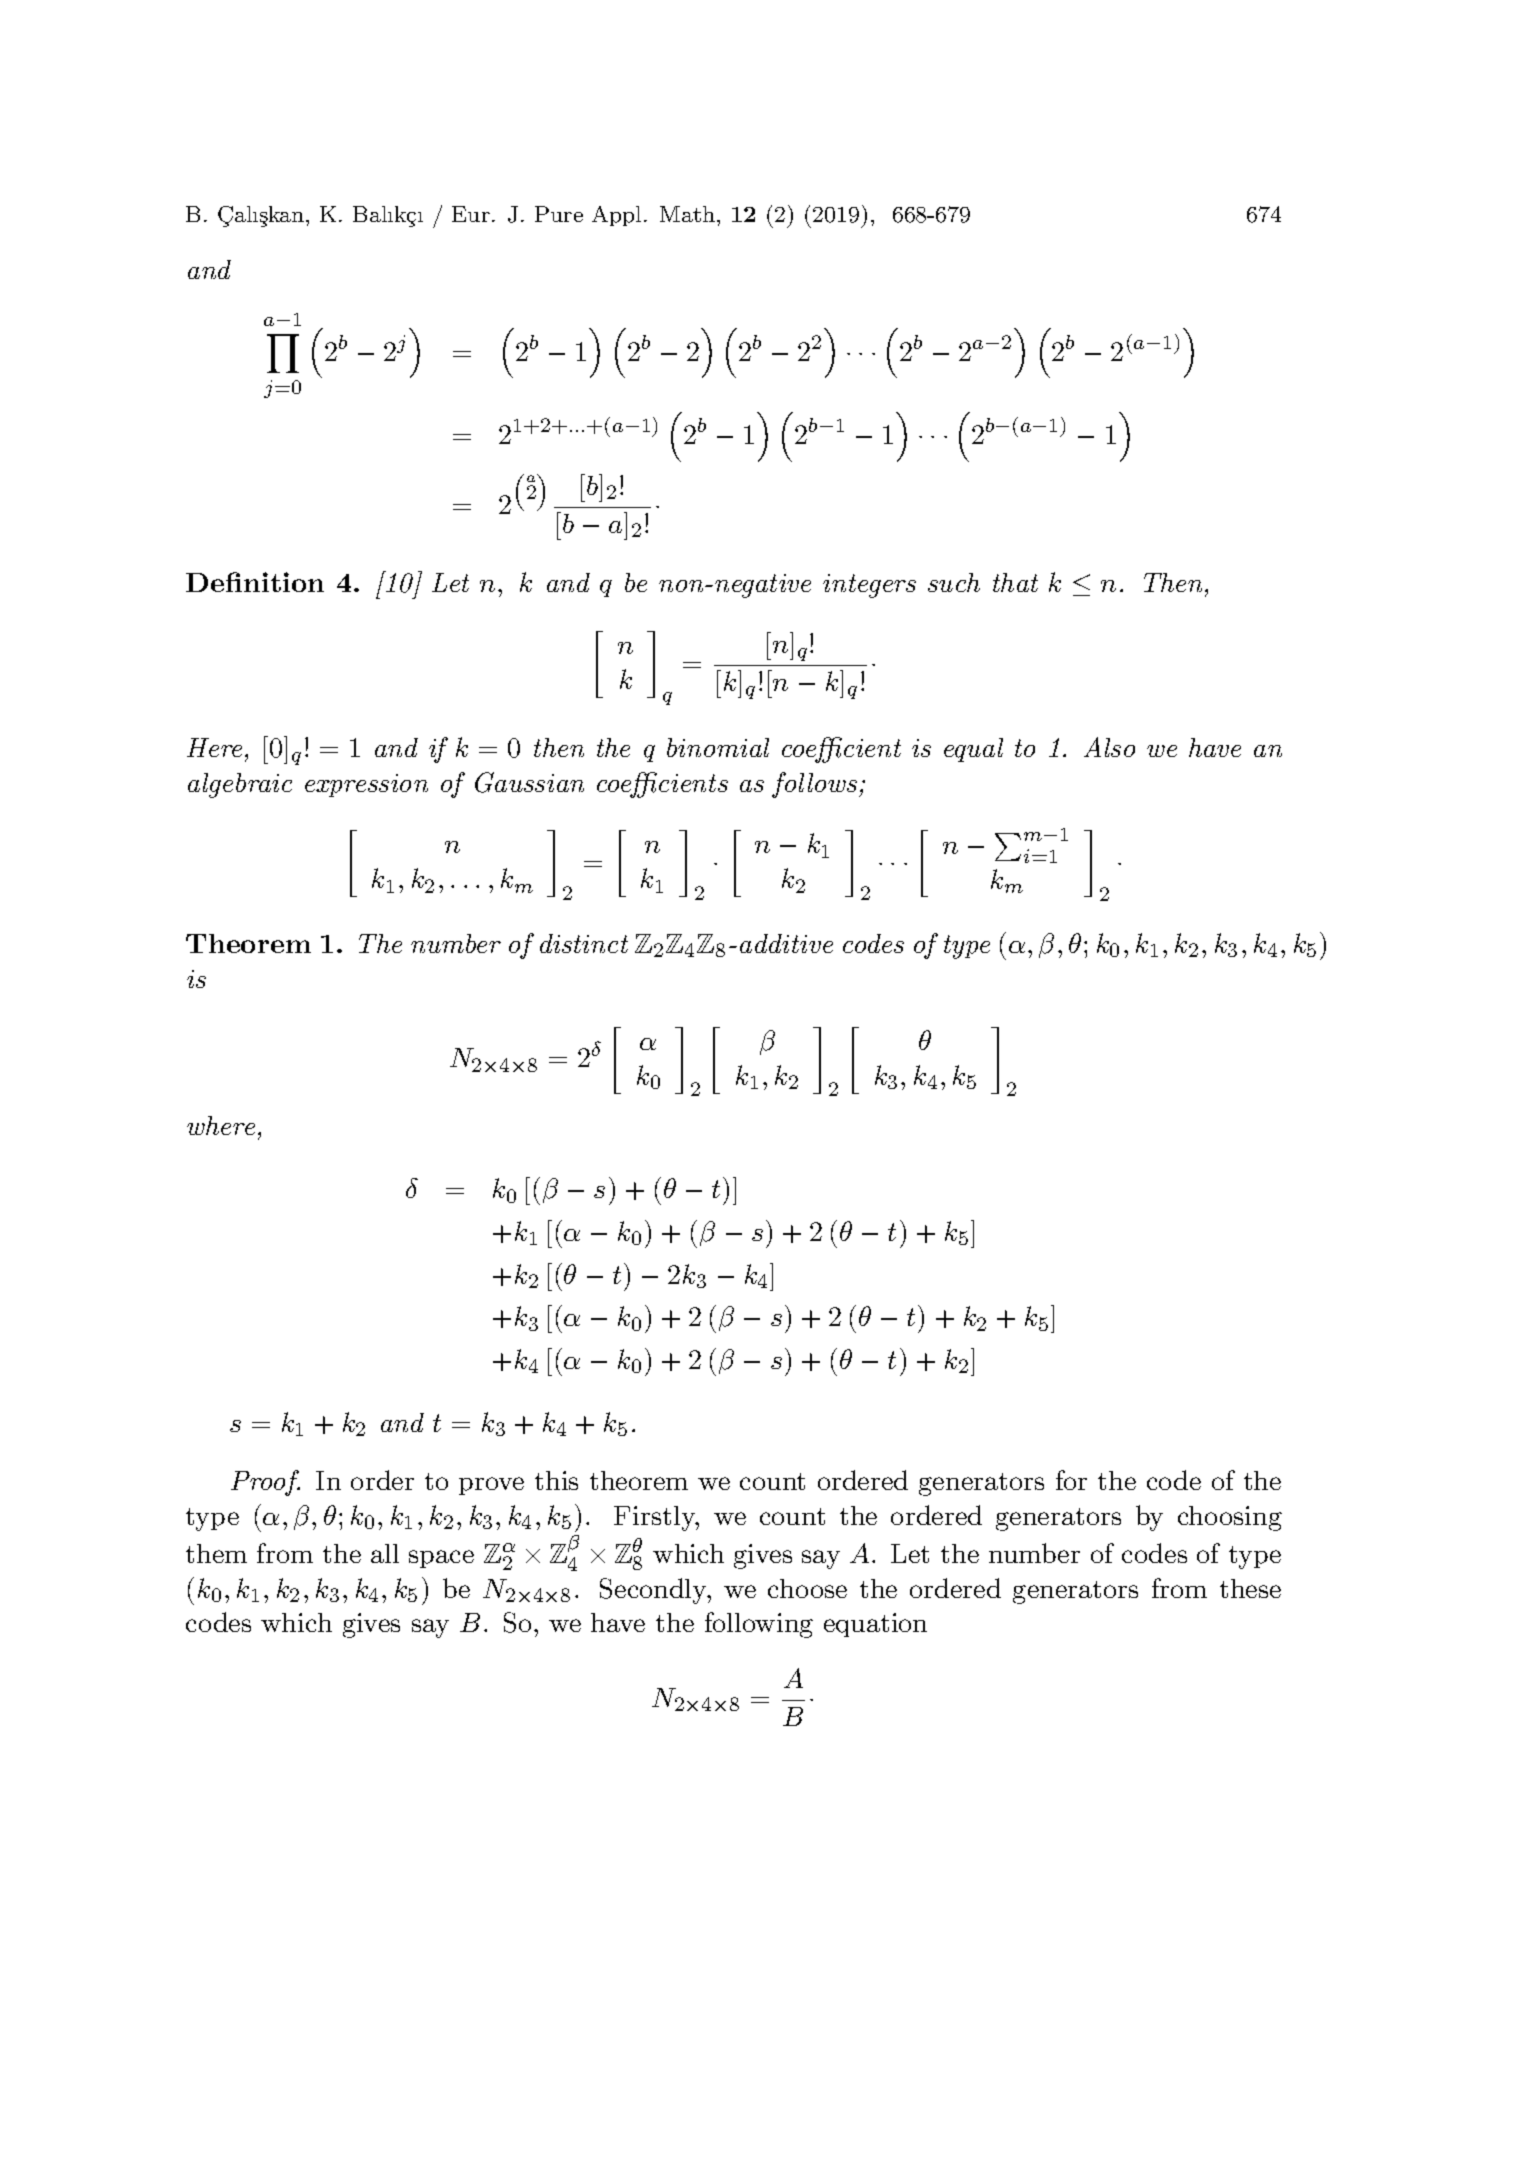 This screenshot has width=1535, height=2170. What do you see at coordinates (556, 1480) in the screenshot?
I see `this` at bounding box center [556, 1480].
